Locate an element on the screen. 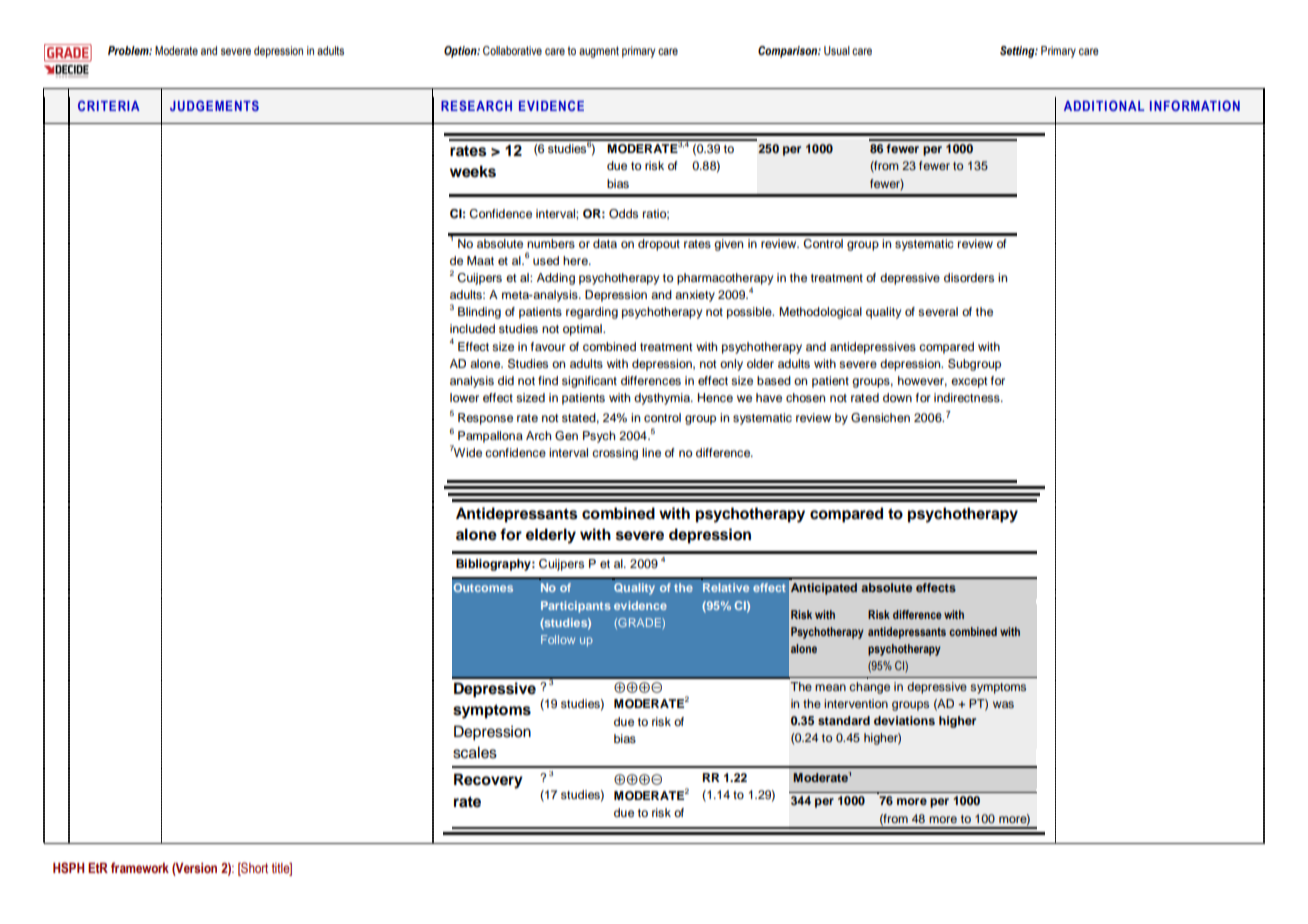 The height and width of the screenshot is (924, 1308). except is located at coordinates (969, 382).
